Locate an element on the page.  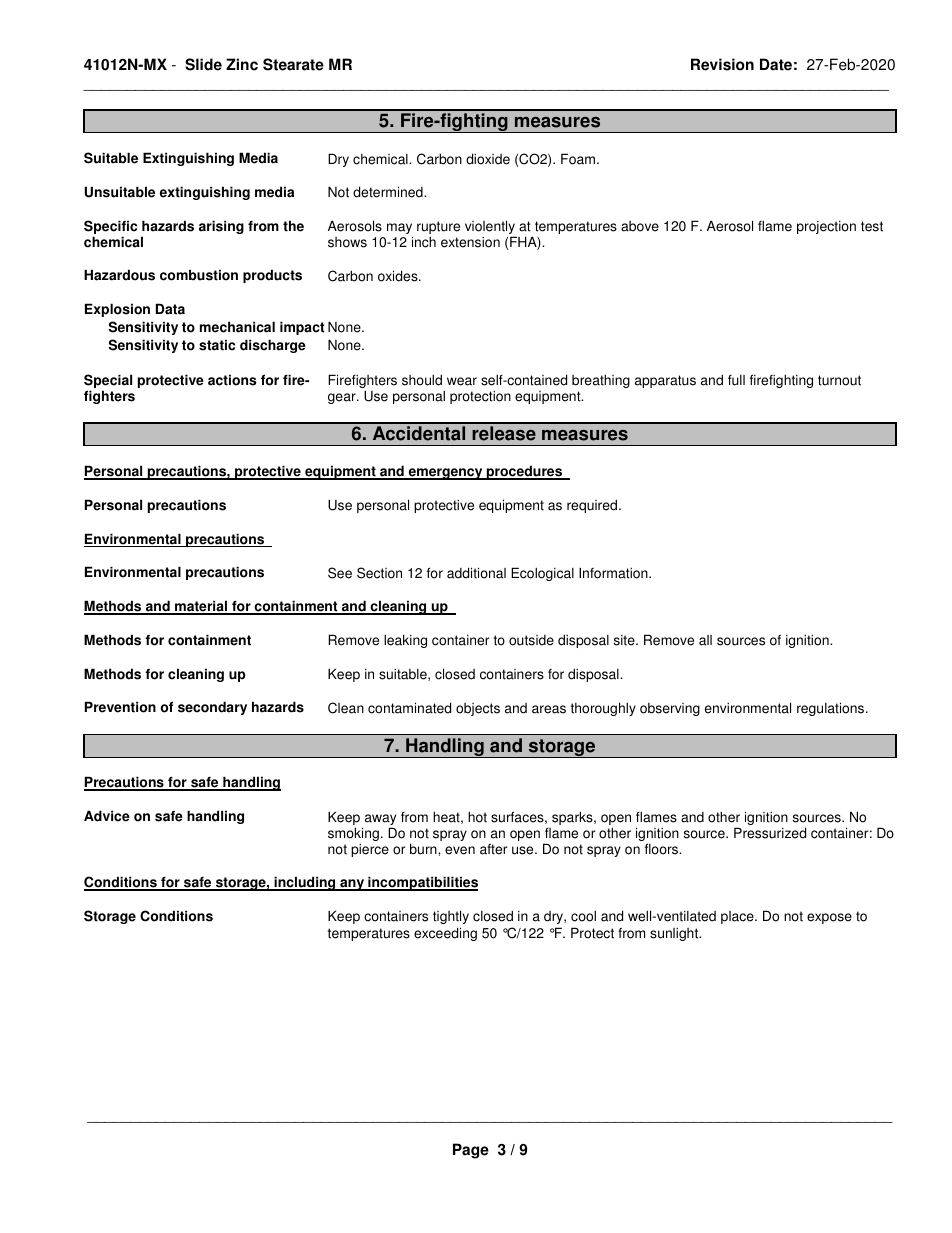
dioxide is located at coordinates (488, 159).
